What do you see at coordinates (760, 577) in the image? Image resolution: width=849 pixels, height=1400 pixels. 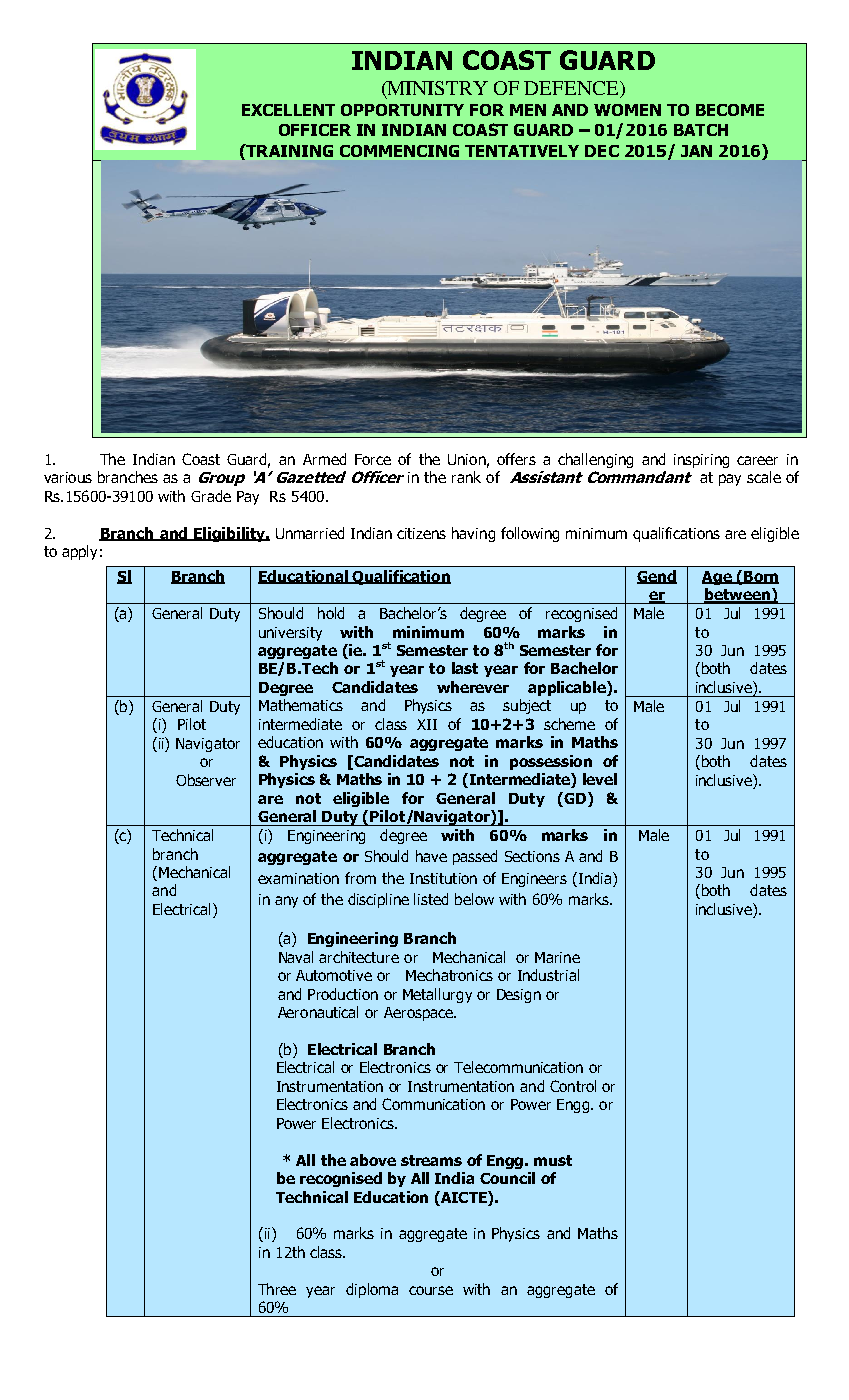 I see `Born` at bounding box center [760, 577].
